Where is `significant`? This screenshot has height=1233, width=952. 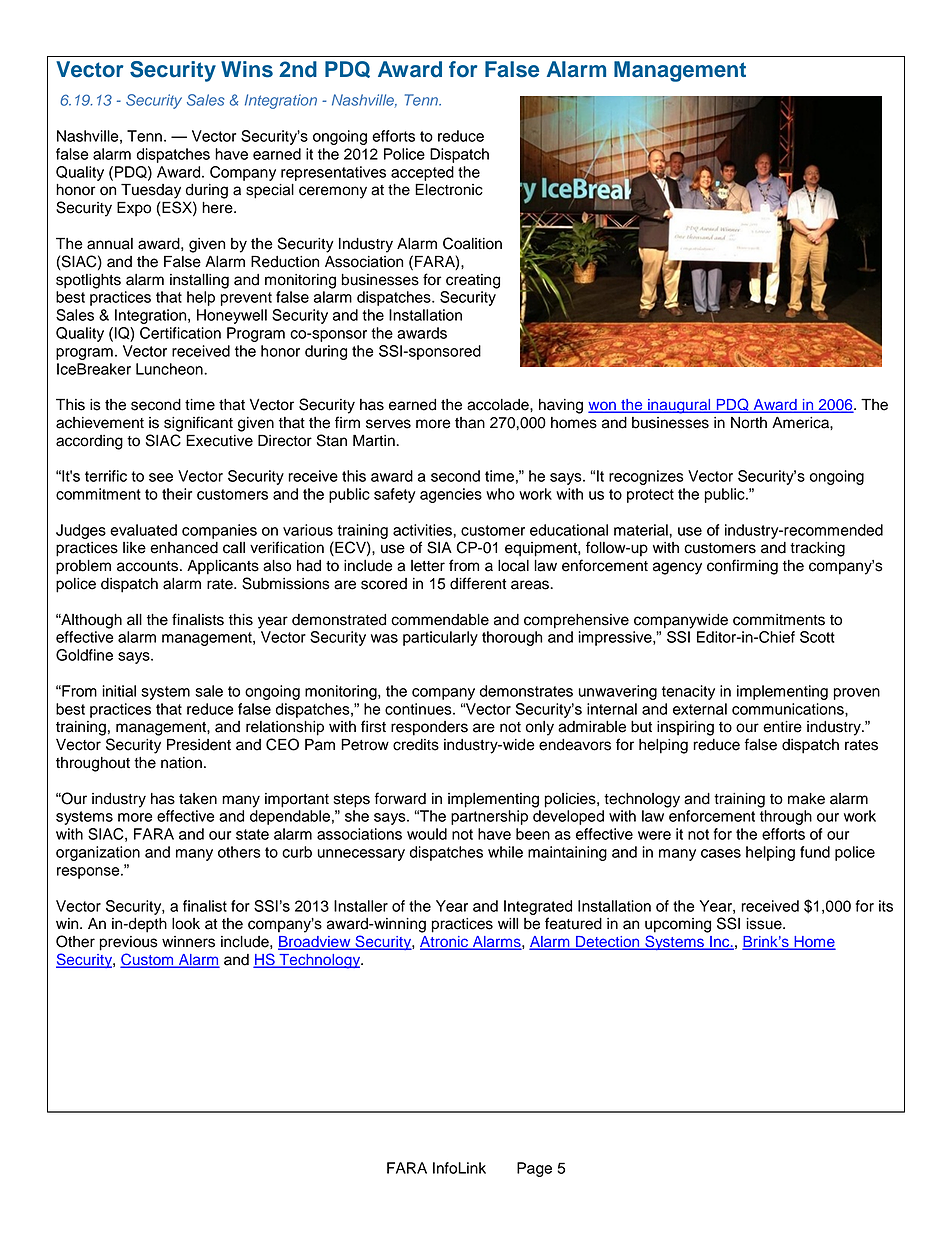
significant is located at coordinates (198, 424).
